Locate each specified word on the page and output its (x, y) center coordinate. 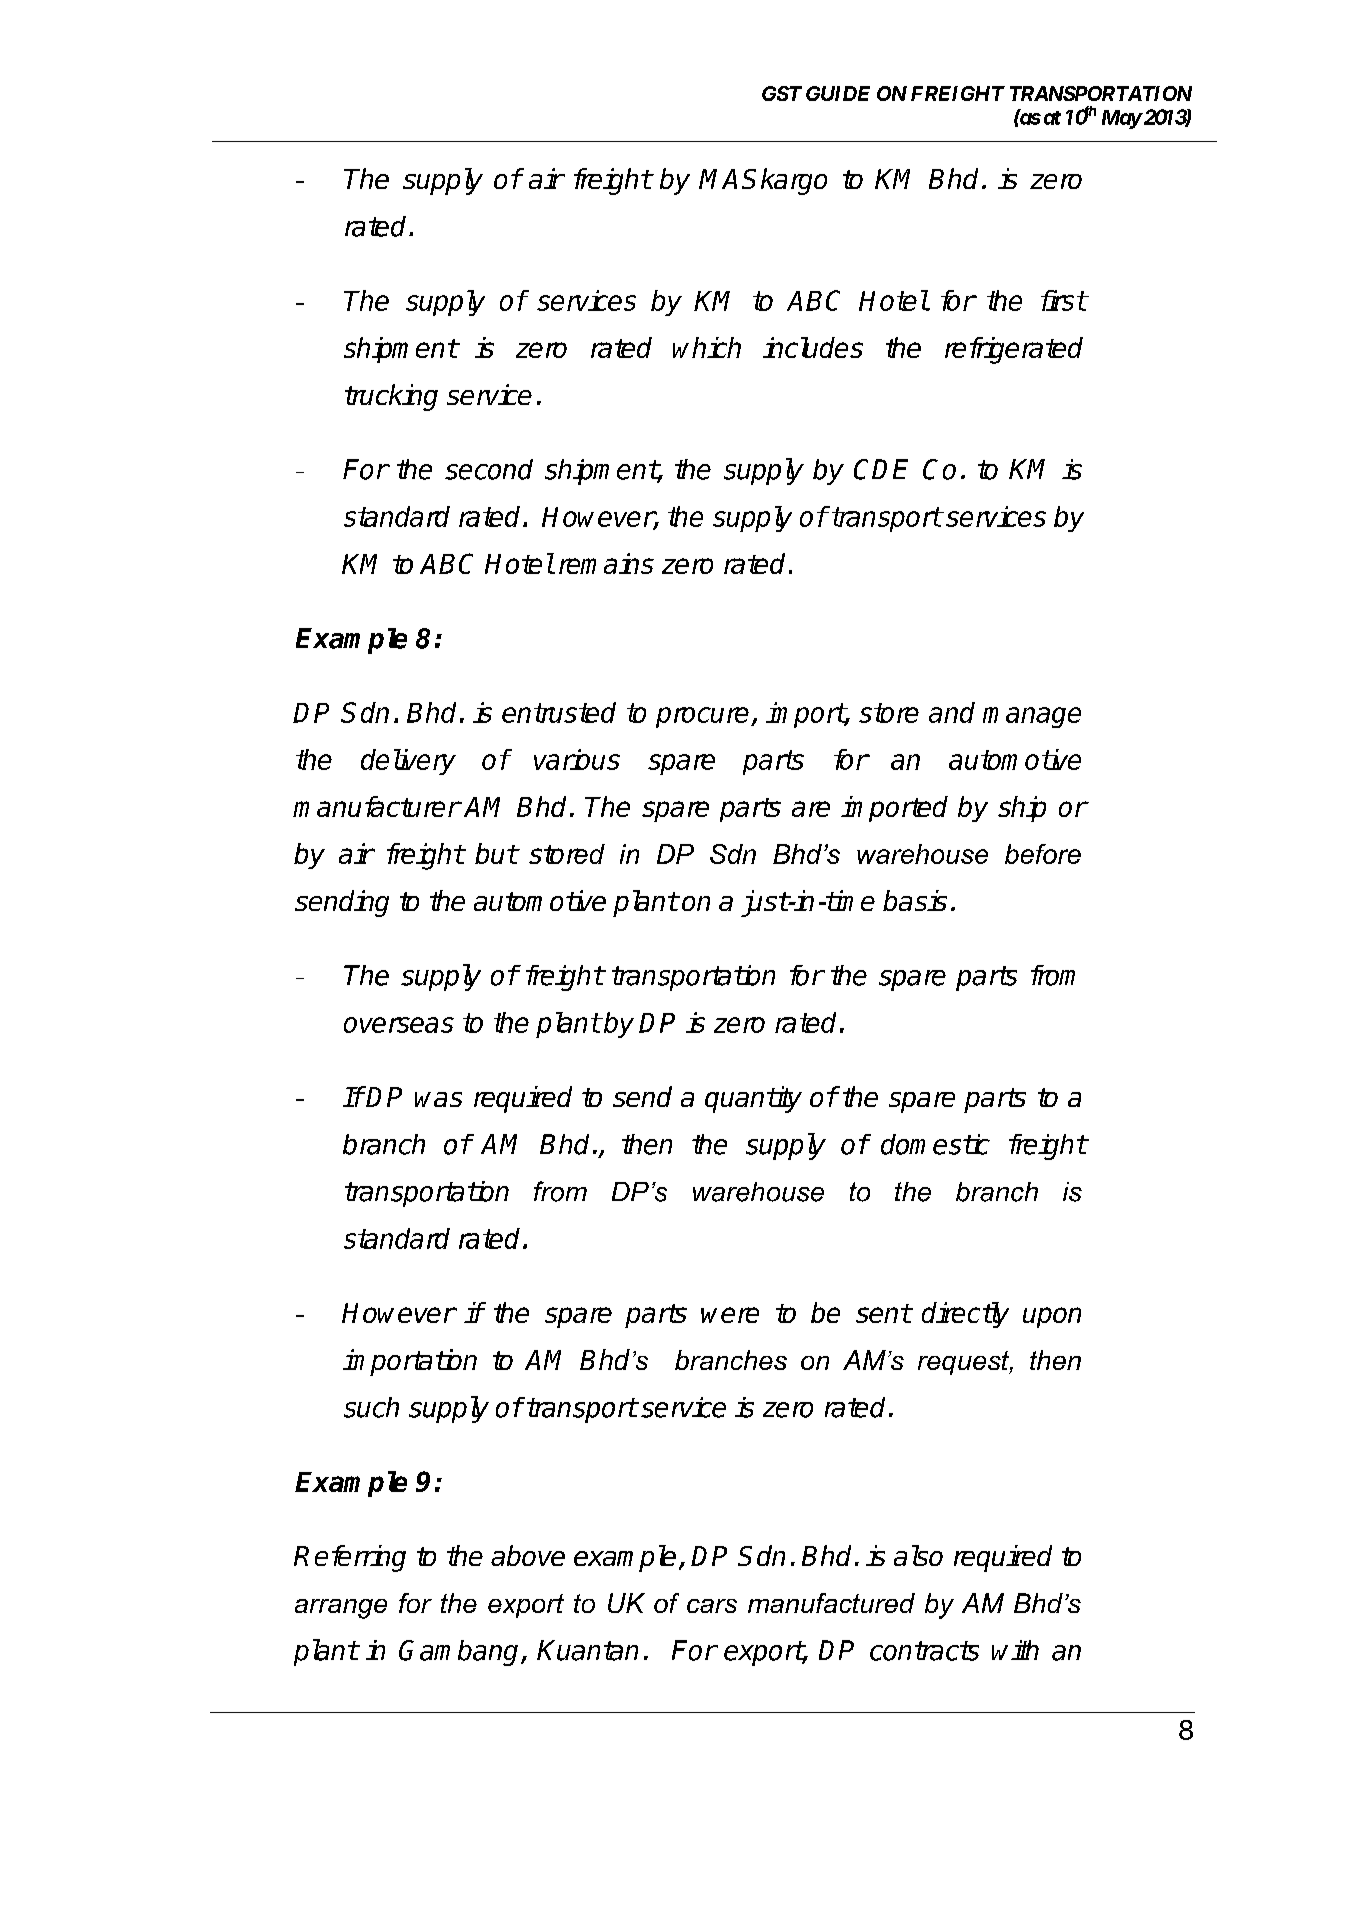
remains (606, 563)
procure (704, 717)
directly (965, 1315)
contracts (924, 1651)
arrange (341, 1609)
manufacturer (376, 806)
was (438, 1099)
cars (712, 1606)
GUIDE (838, 93)
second (489, 469)
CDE (881, 469)
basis (915, 900)
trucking (391, 397)
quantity (753, 1099)
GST (782, 93)
